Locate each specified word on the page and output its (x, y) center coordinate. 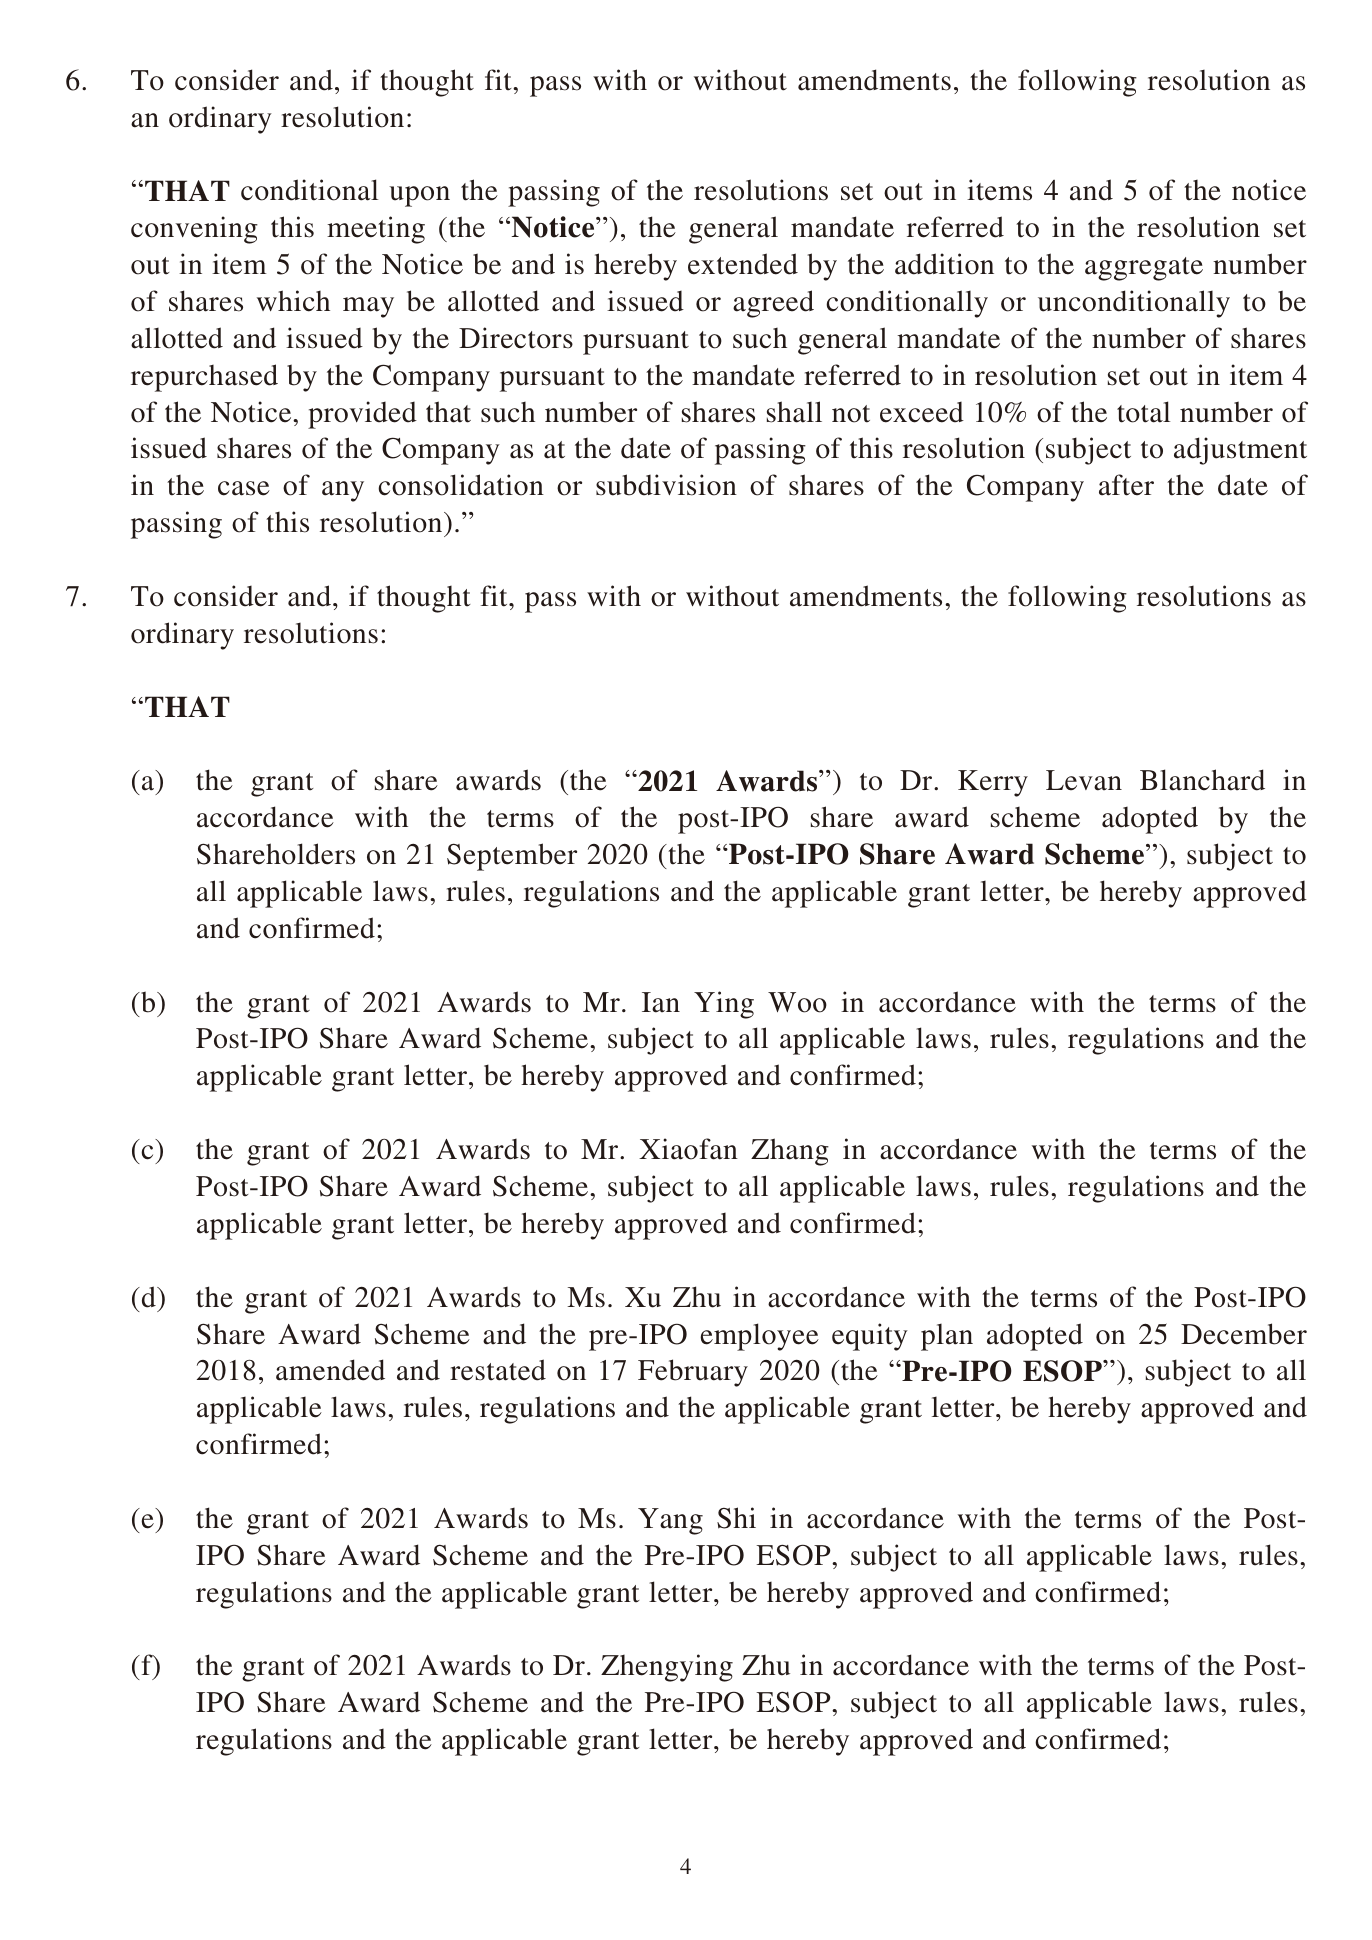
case (244, 488)
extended (743, 264)
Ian (661, 1002)
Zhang (790, 1152)
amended (330, 1370)
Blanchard (1202, 780)
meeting (376, 230)
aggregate (1144, 269)
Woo (797, 1002)
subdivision (666, 485)
